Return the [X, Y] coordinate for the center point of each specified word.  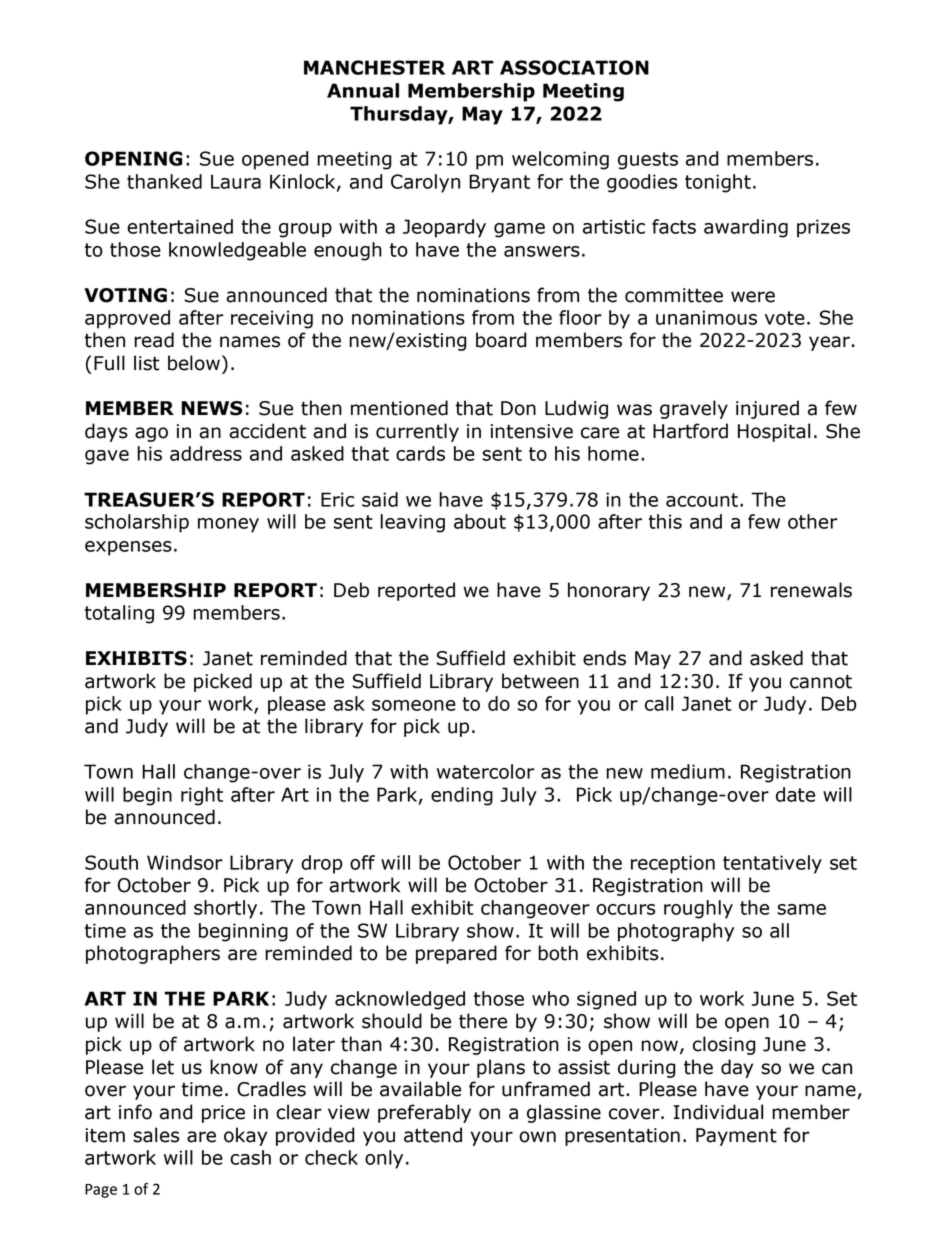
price [223, 1114]
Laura [236, 181]
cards [420, 453]
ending [462, 796]
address [206, 453]
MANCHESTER [374, 67]
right [202, 796]
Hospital [774, 432]
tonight [718, 183]
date [795, 794]
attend [433, 1135]
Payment [736, 1137]
